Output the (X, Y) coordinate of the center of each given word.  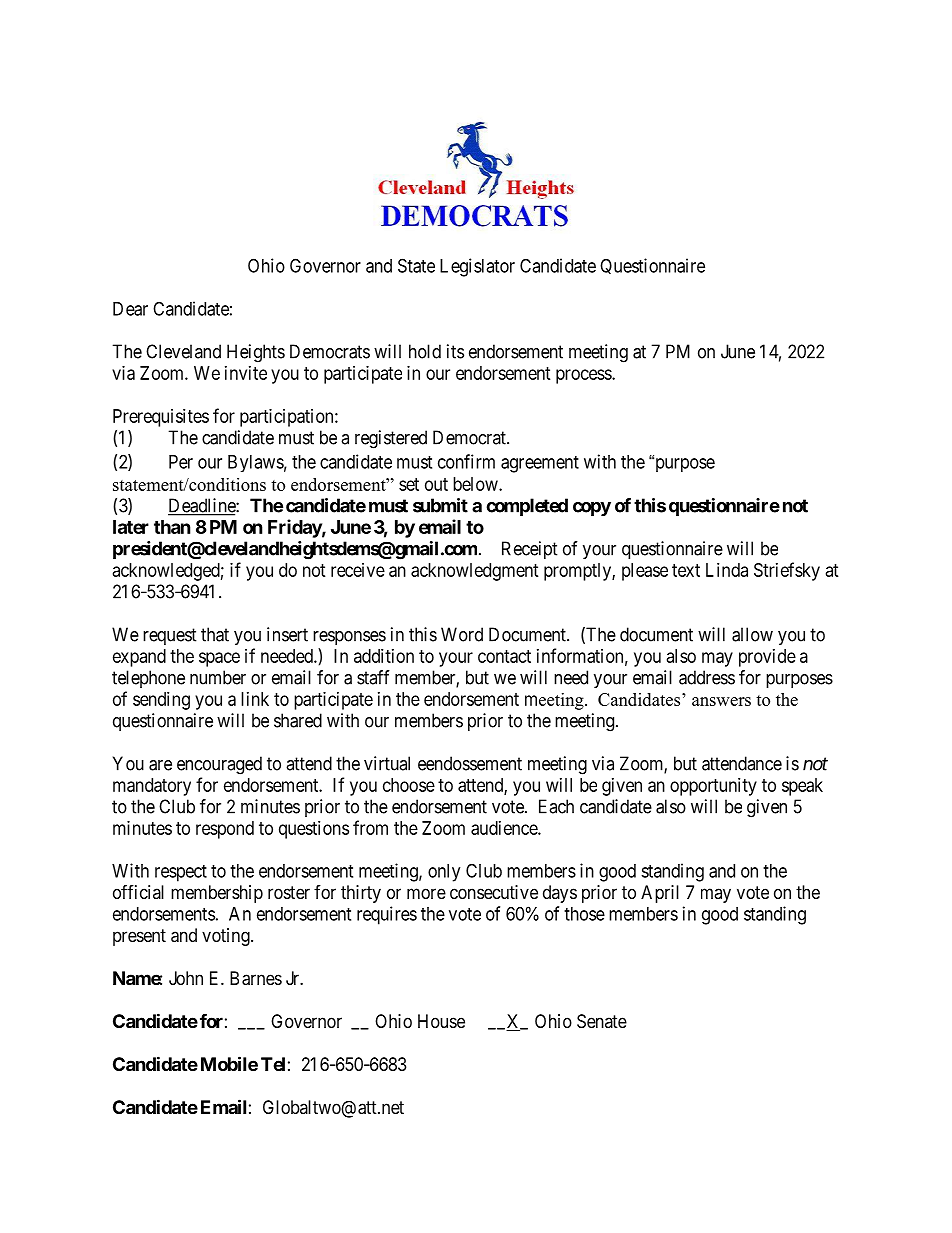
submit (440, 505)
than (172, 527)
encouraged (219, 765)
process (584, 376)
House (441, 1021)
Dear (130, 309)
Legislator (477, 267)
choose (409, 785)
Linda (727, 570)
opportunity (713, 787)
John (186, 978)
